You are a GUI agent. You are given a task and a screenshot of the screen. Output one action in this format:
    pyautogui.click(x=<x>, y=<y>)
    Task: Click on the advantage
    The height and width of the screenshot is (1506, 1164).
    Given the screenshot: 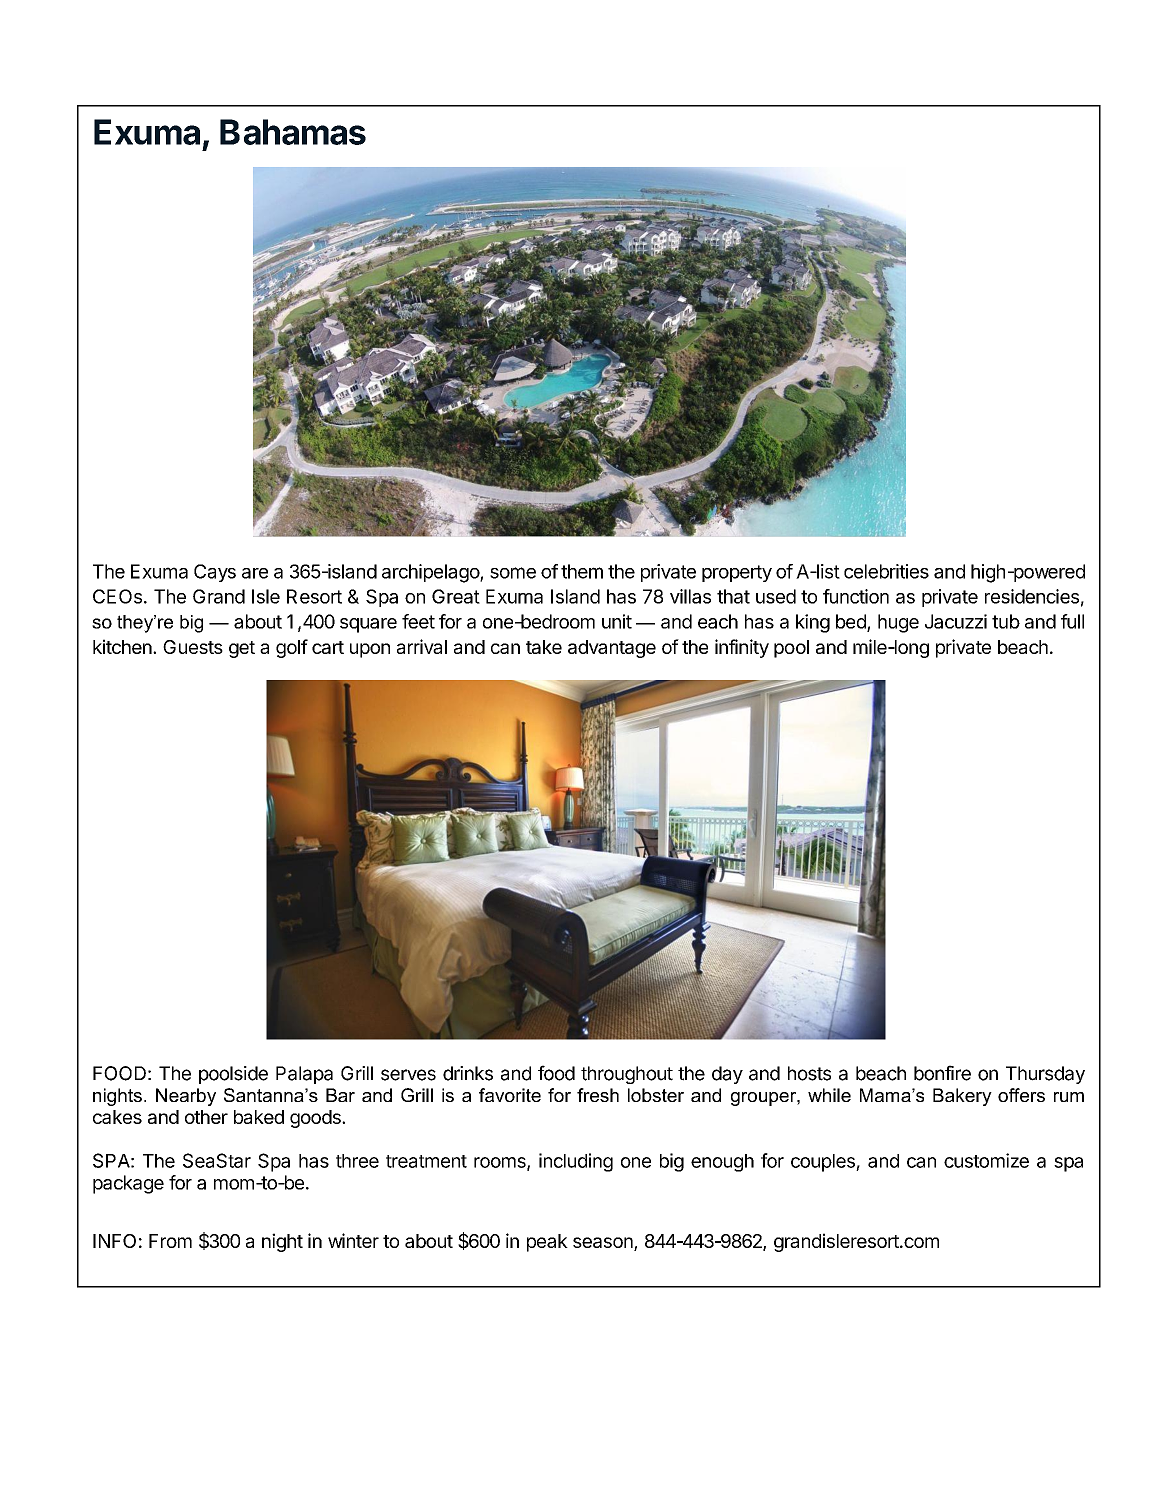 What is the action you would take?
    pyautogui.click(x=612, y=649)
